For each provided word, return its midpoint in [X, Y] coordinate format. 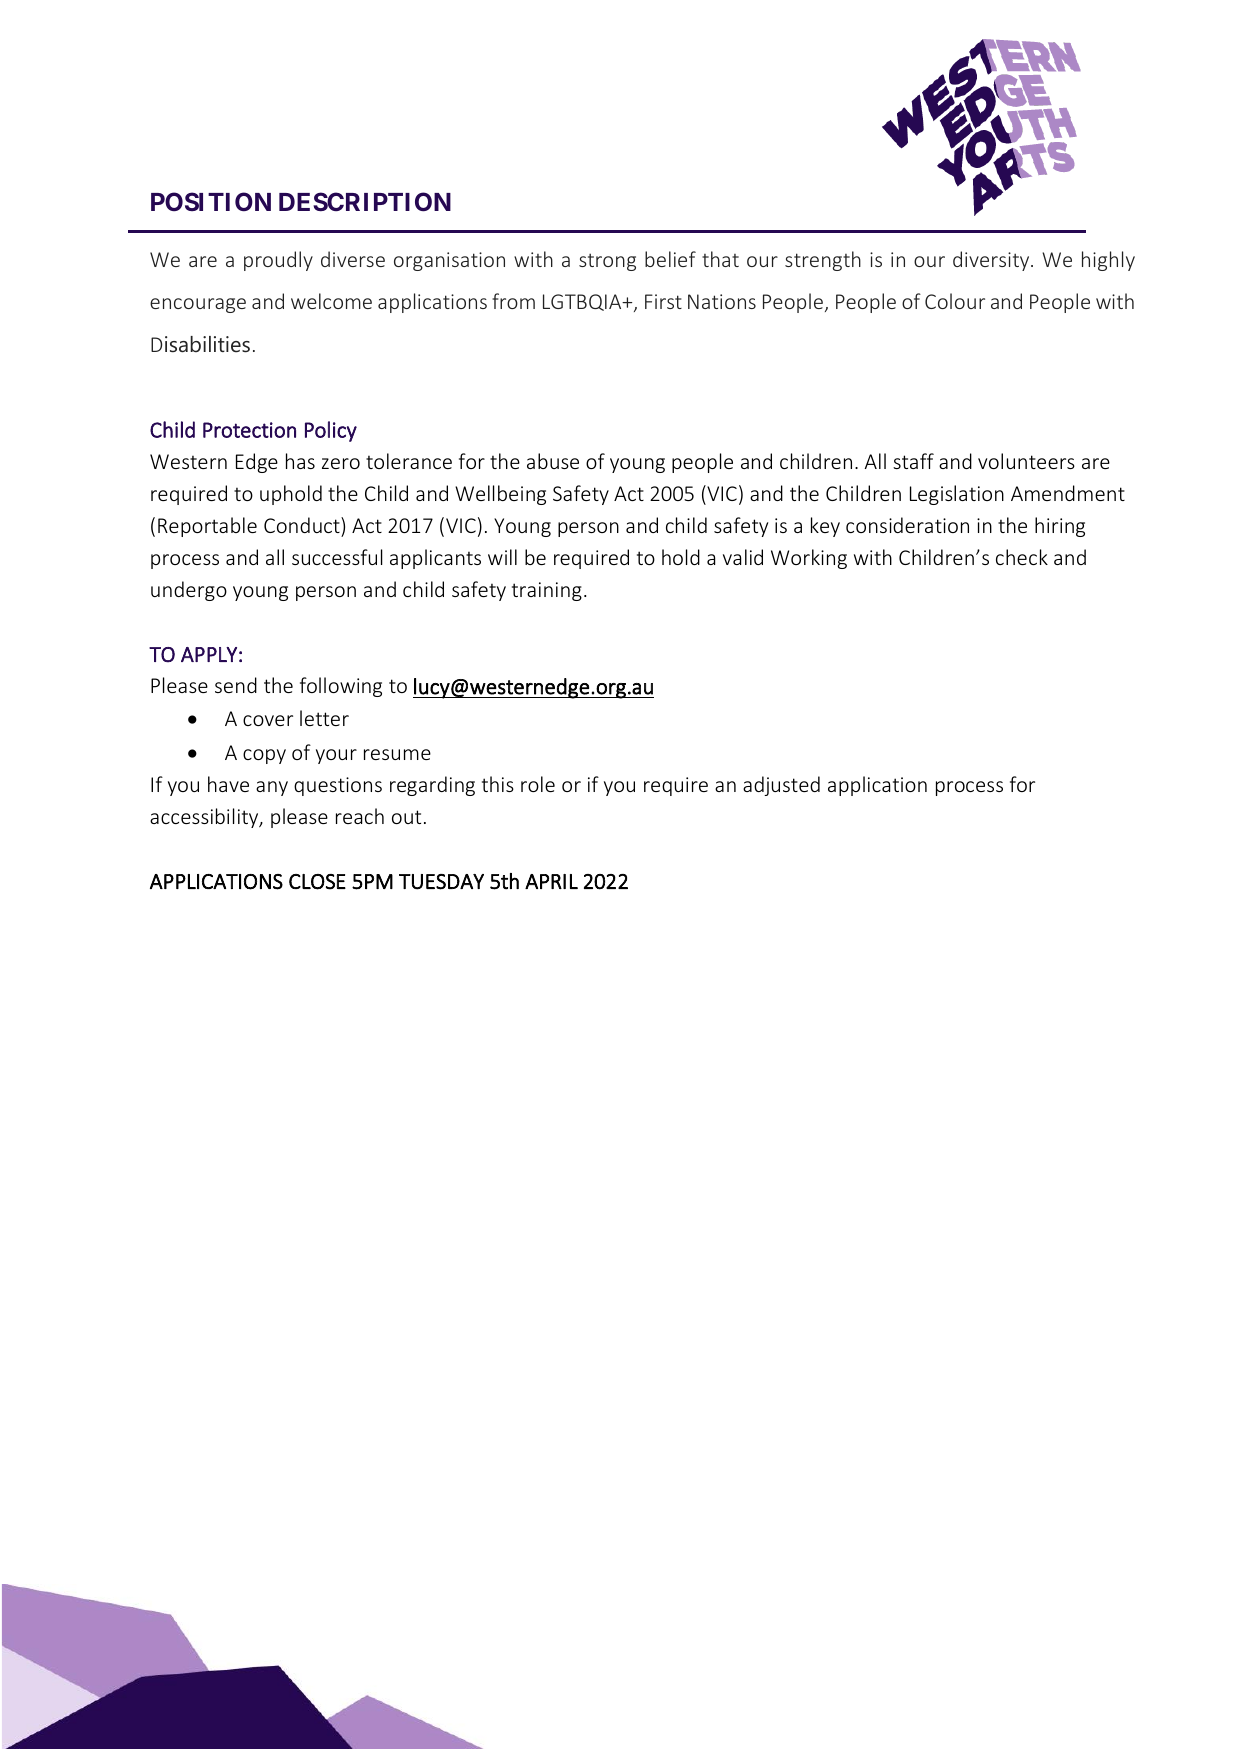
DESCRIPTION [365, 201]
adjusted [781, 786]
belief [670, 259]
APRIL [551, 881]
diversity [992, 261]
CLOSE [317, 882]
